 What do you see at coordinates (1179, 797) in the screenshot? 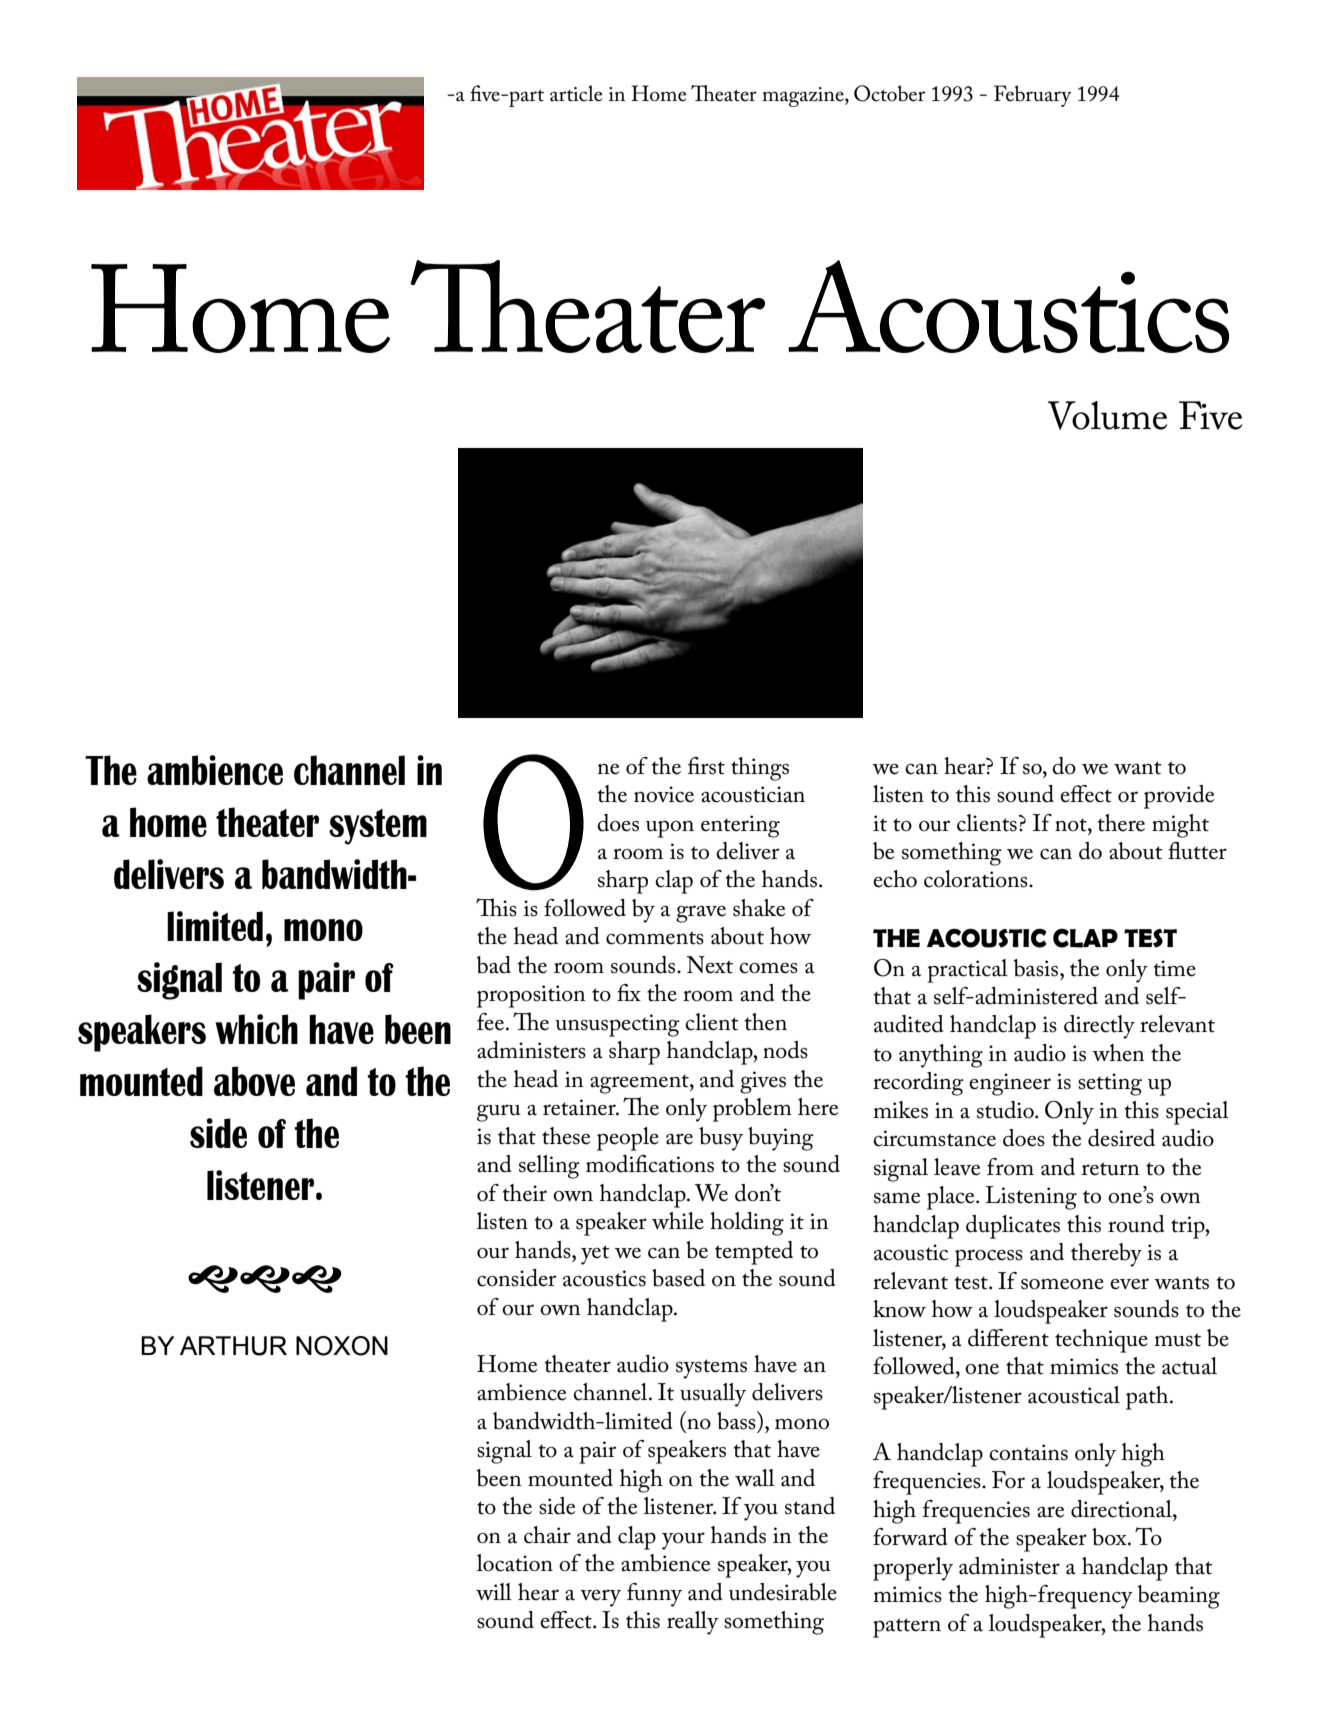
I see `provide` at bounding box center [1179, 797].
